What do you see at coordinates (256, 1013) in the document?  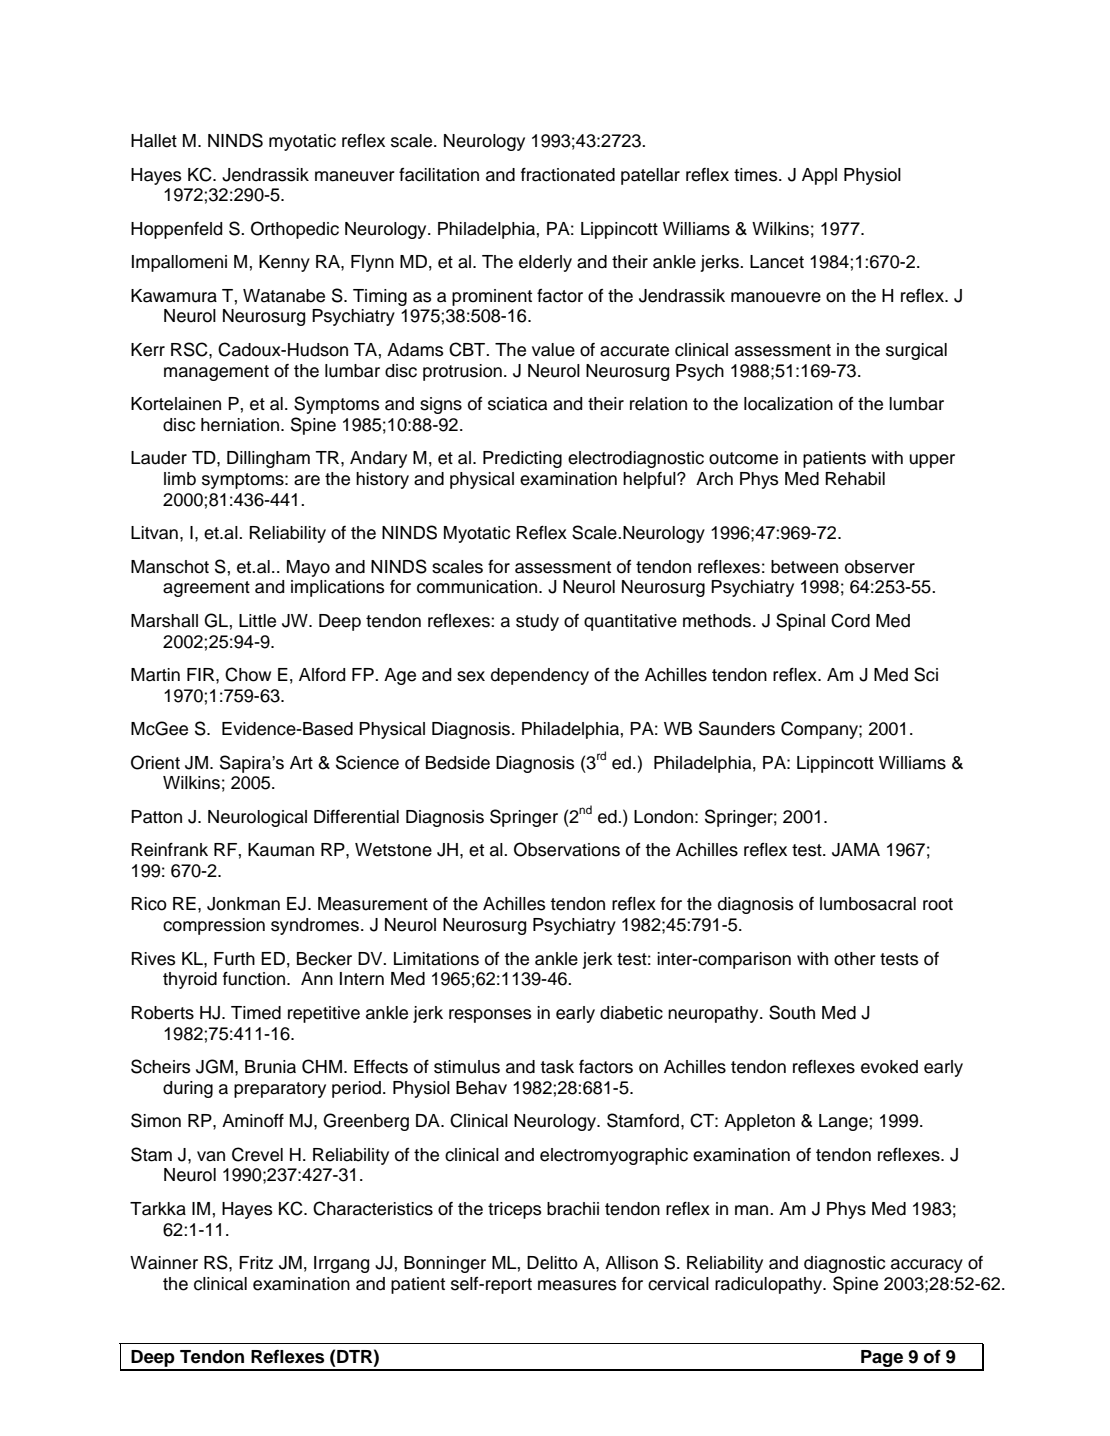 I see `Timed` at bounding box center [256, 1013].
